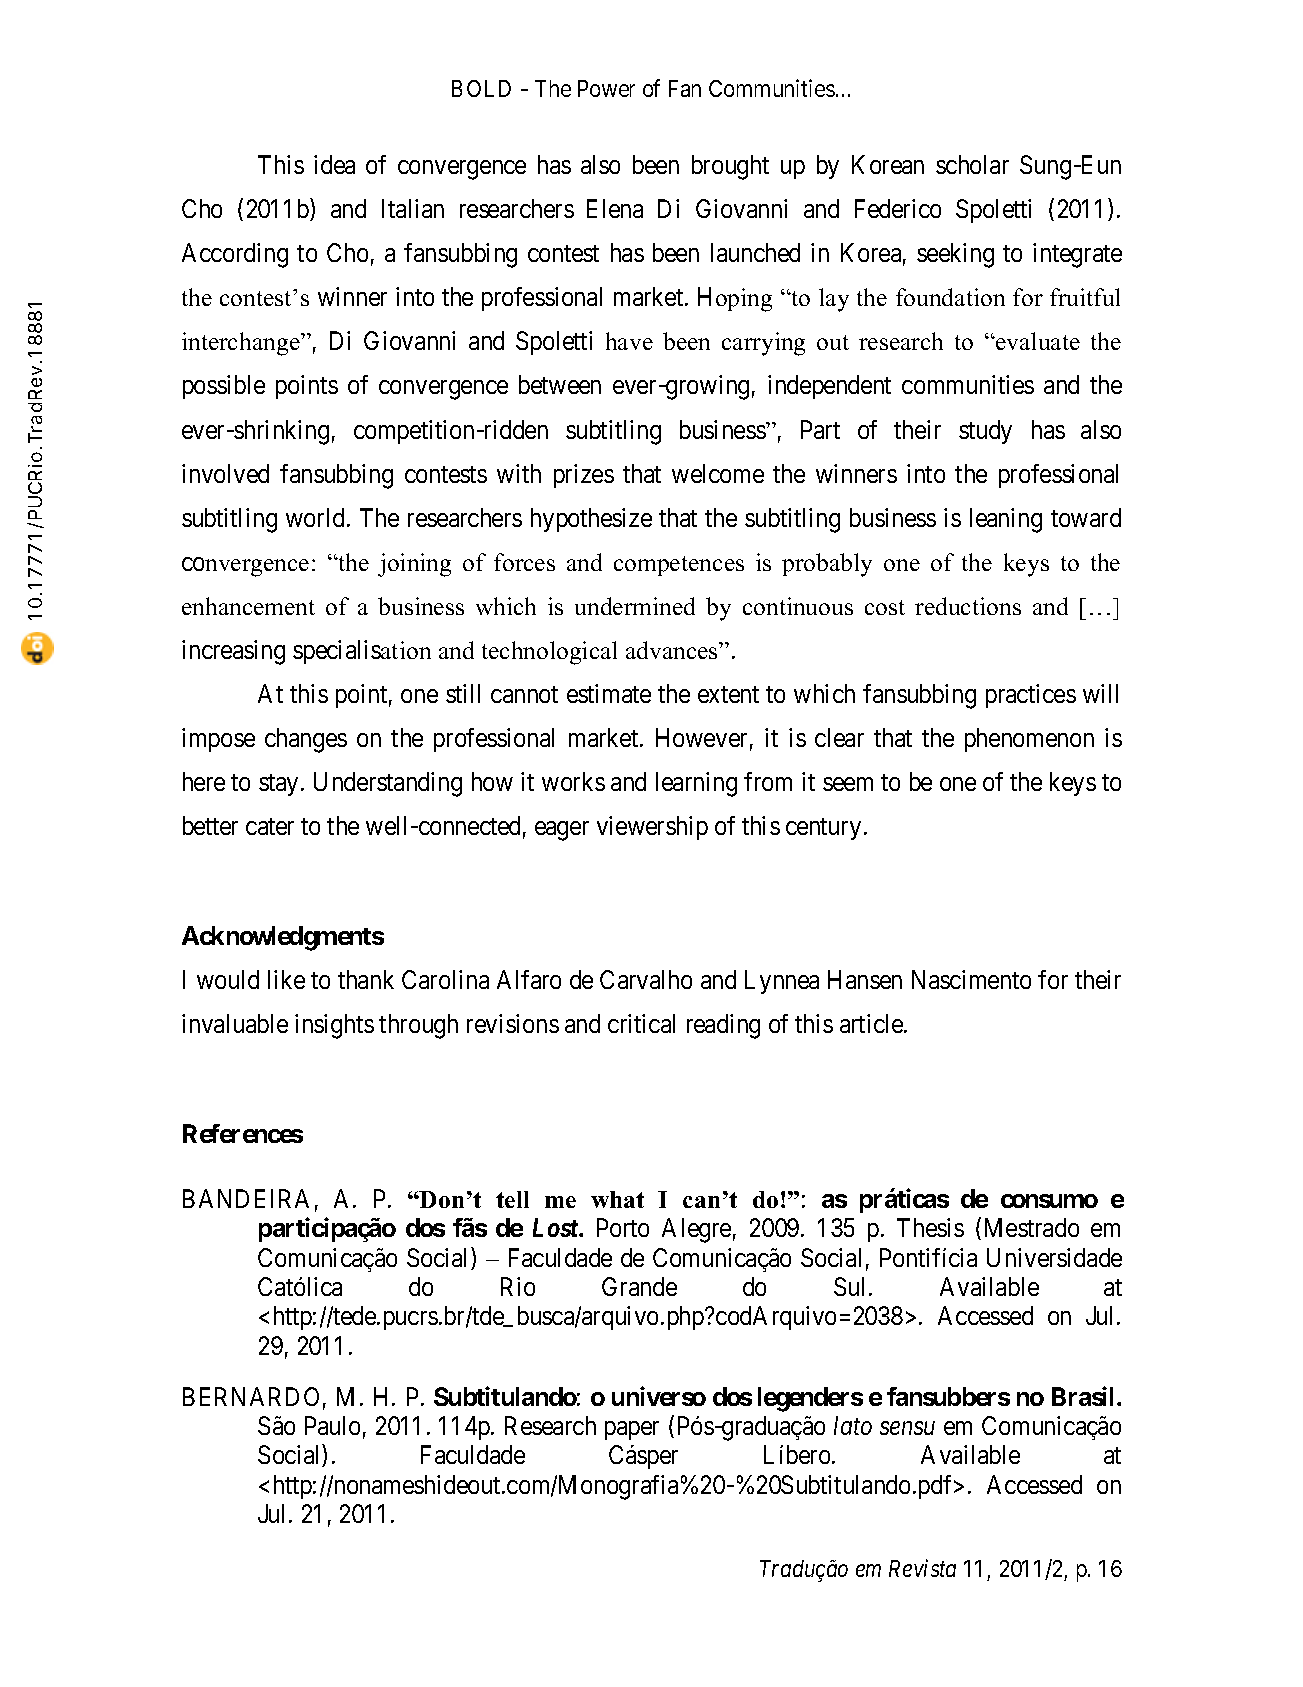  Describe the element at coordinates (334, 164) in the image. I see `idea` at that location.
